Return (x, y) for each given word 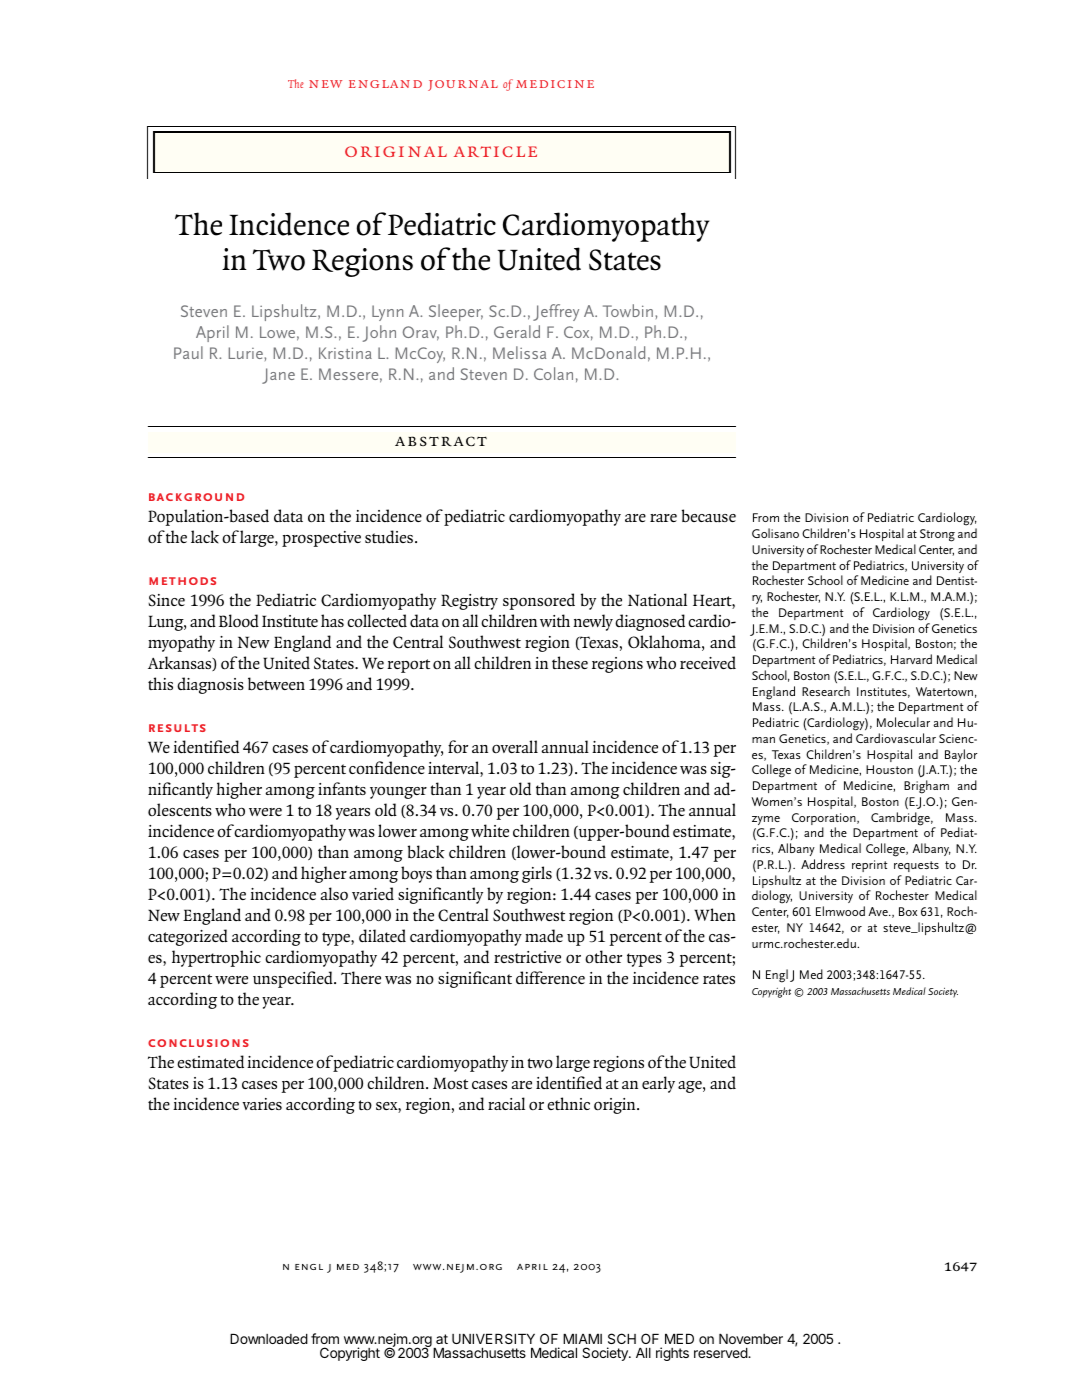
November (751, 1339)
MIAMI (582, 1339)
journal (463, 85)
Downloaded (269, 1339)
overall (515, 746)
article (495, 151)
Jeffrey (556, 312)
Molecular (903, 722)
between (276, 684)
